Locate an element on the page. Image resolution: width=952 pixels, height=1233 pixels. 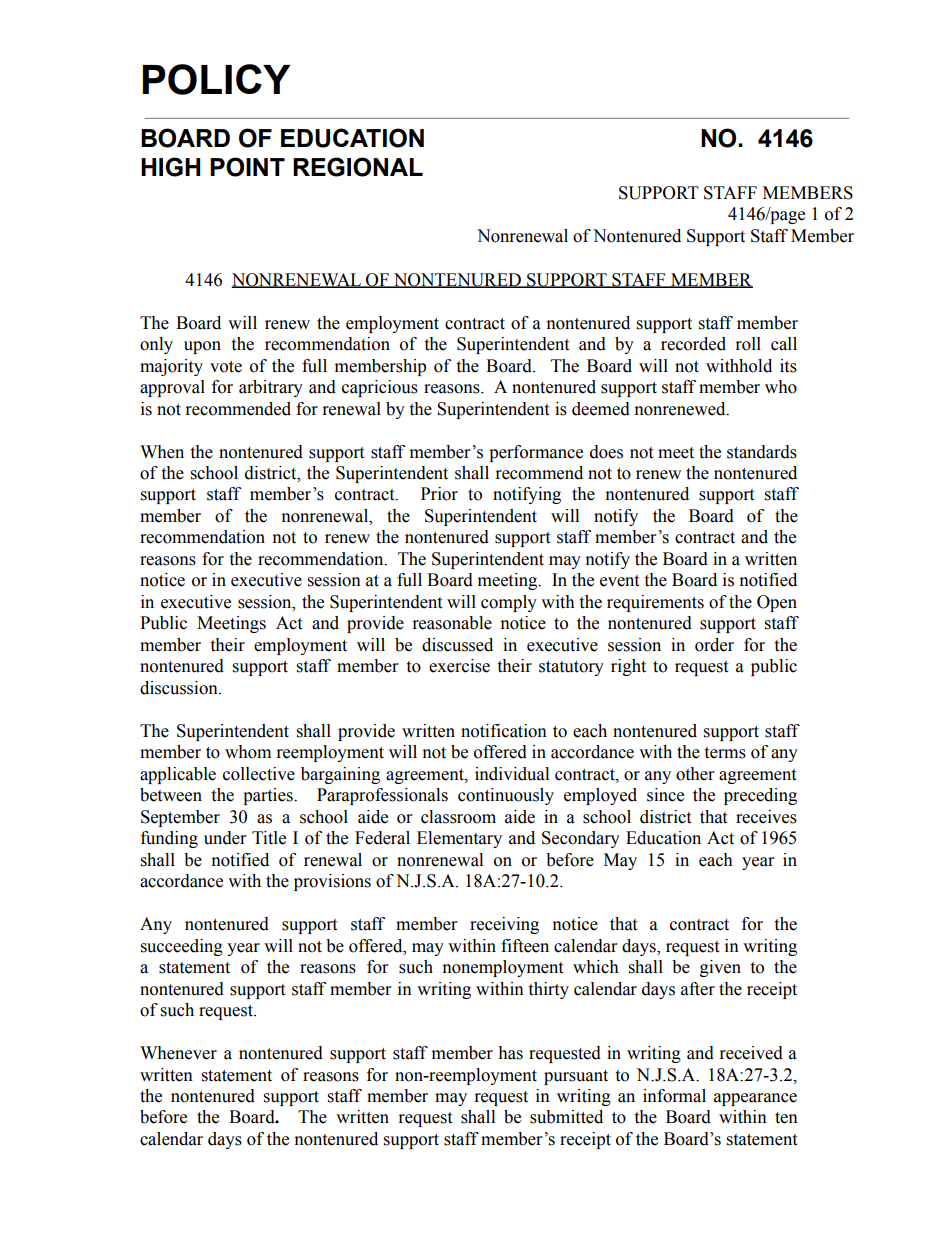
terms is located at coordinates (725, 753).
